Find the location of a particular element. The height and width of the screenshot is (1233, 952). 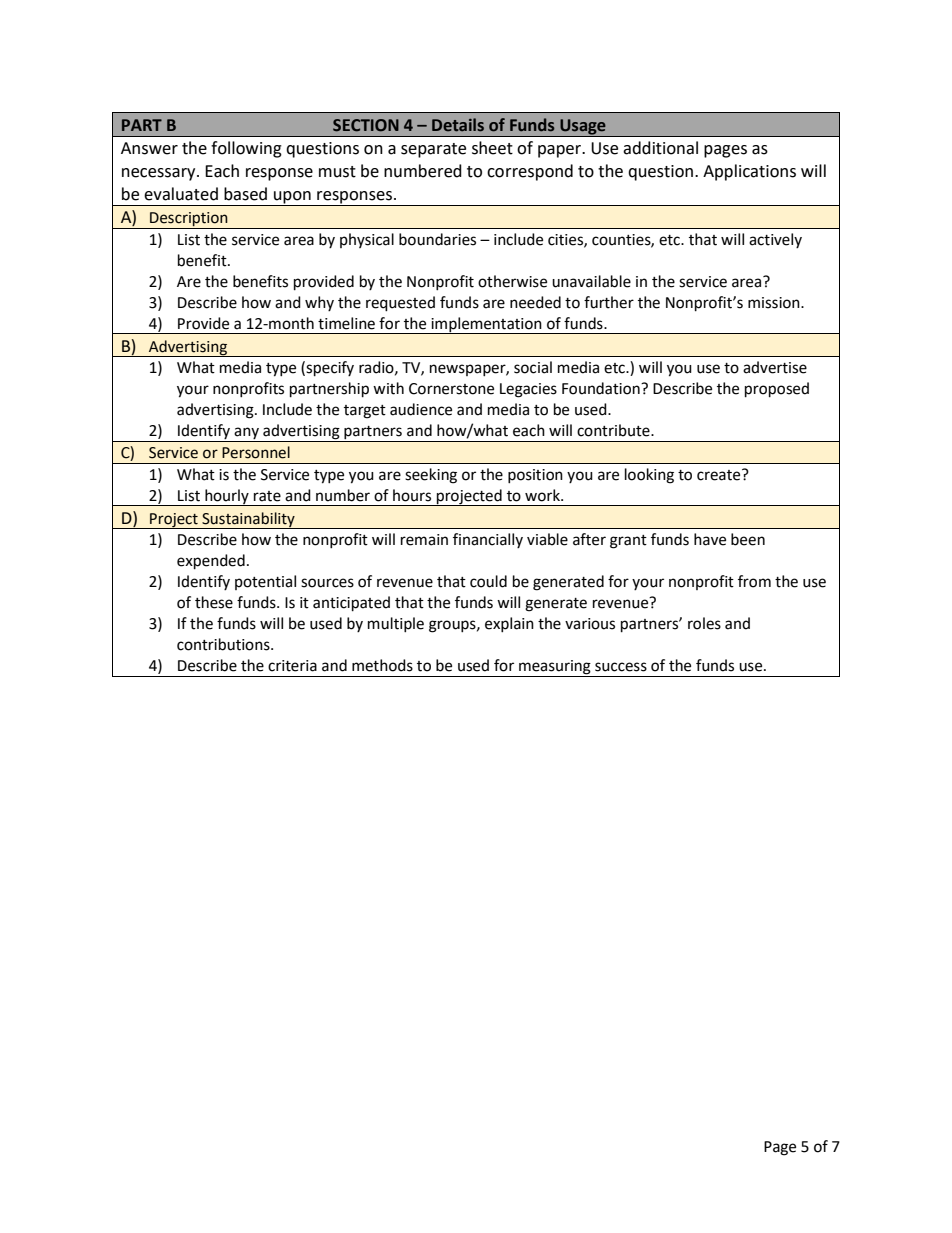

contributions is located at coordinates (224, 644).
